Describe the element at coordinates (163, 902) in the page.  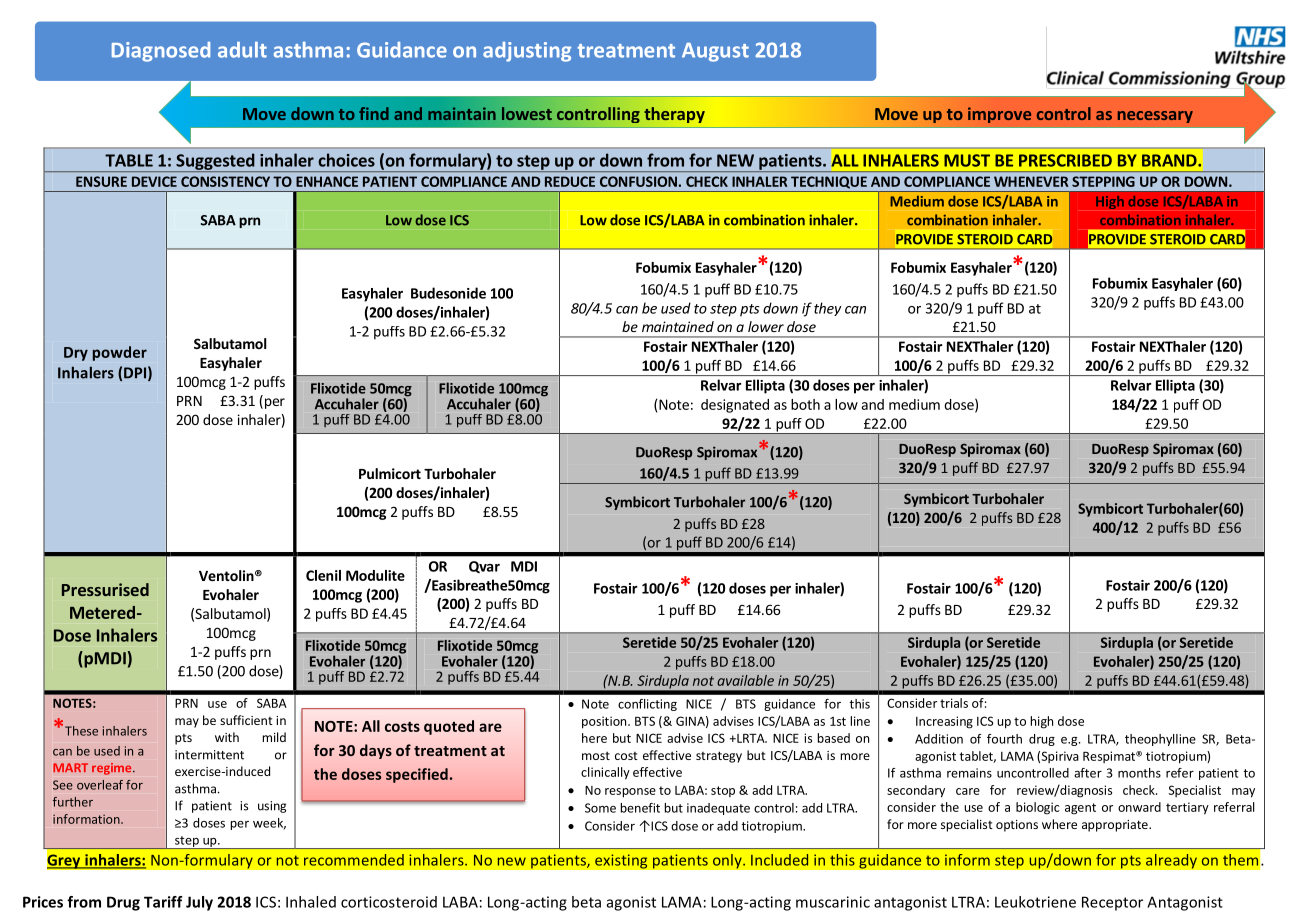
I see `Tariff` at that location.
